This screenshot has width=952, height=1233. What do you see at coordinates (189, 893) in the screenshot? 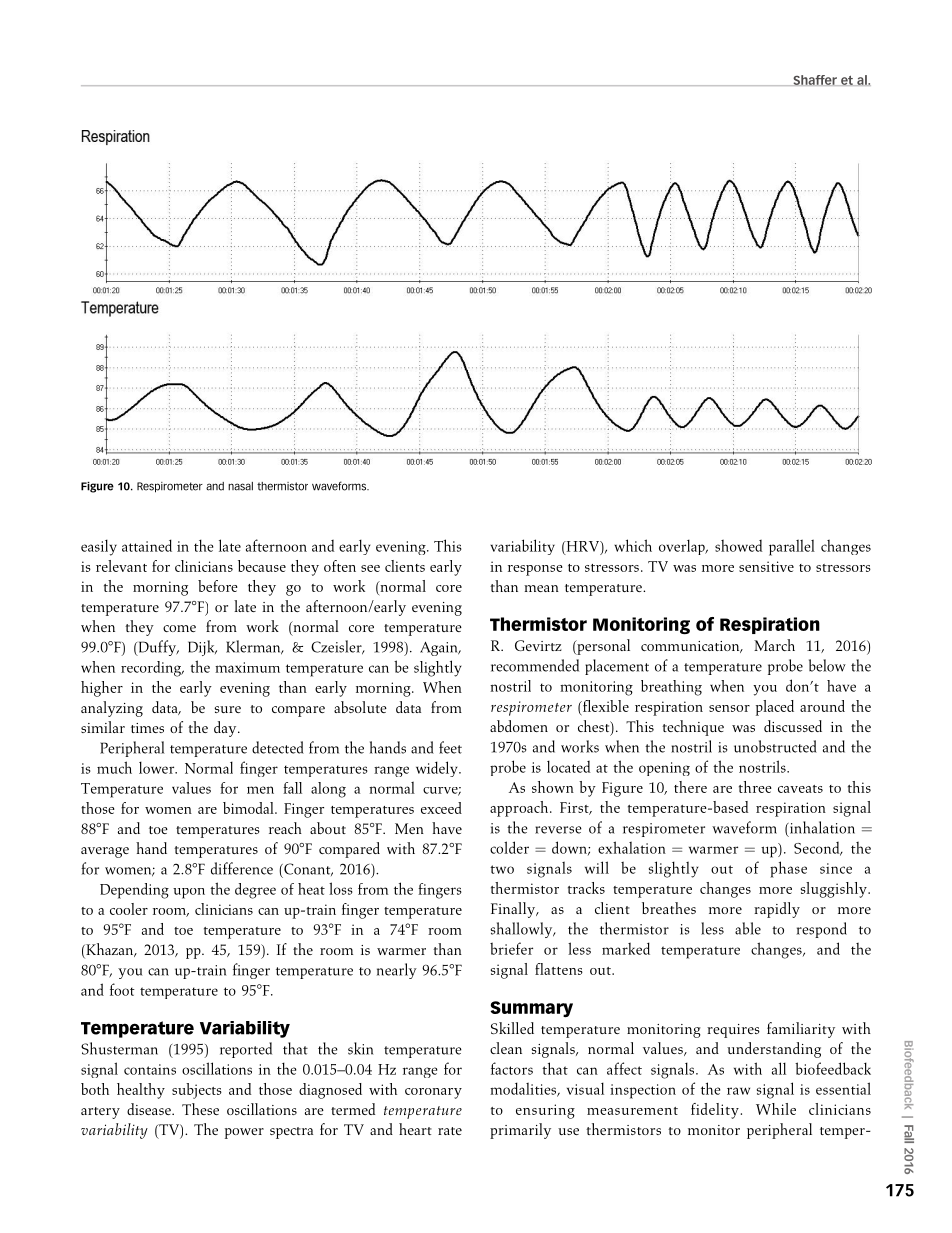
I see `upon` at bounding box center [189, 893].
